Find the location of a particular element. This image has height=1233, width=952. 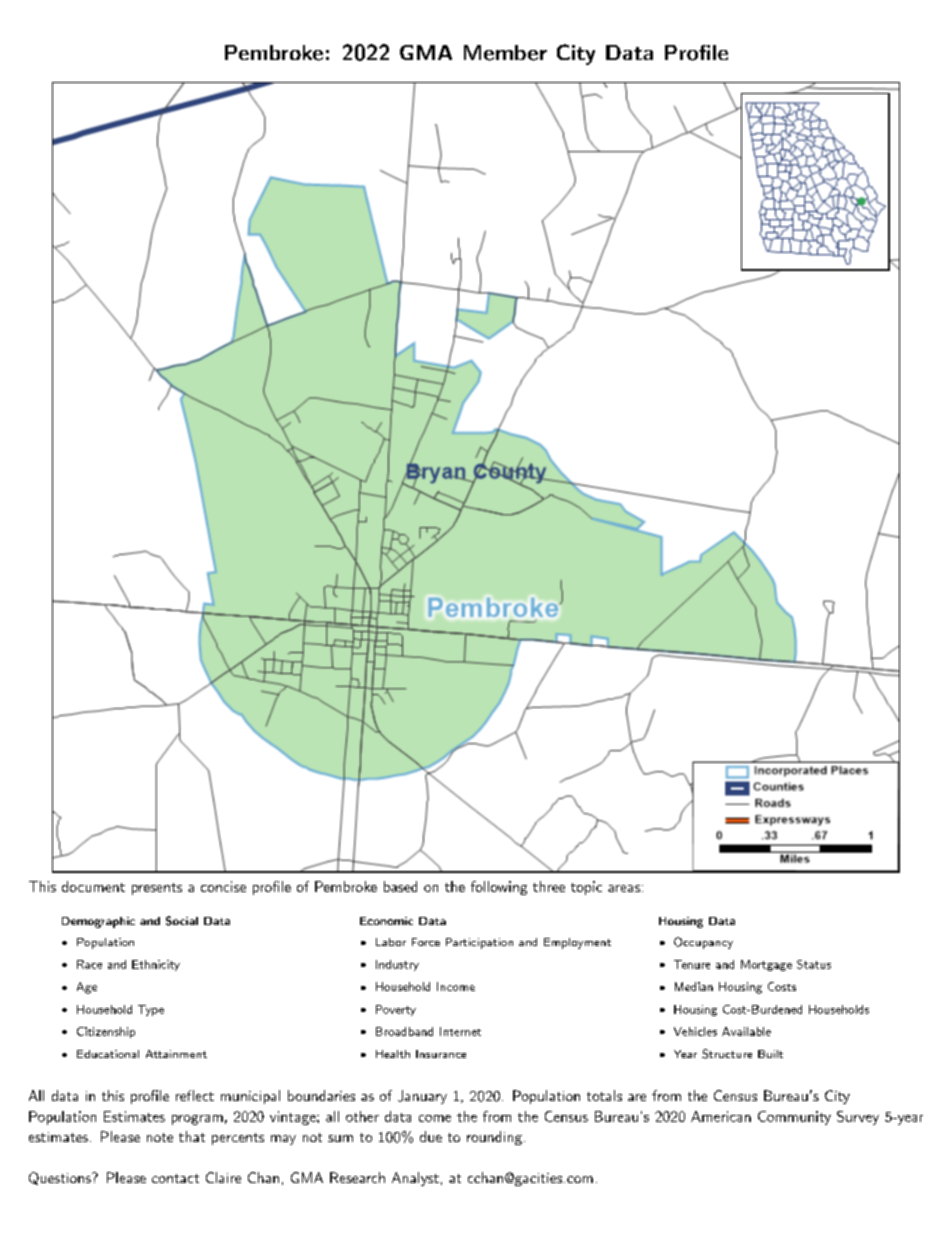

due is located at coordinates (431, 1136).
